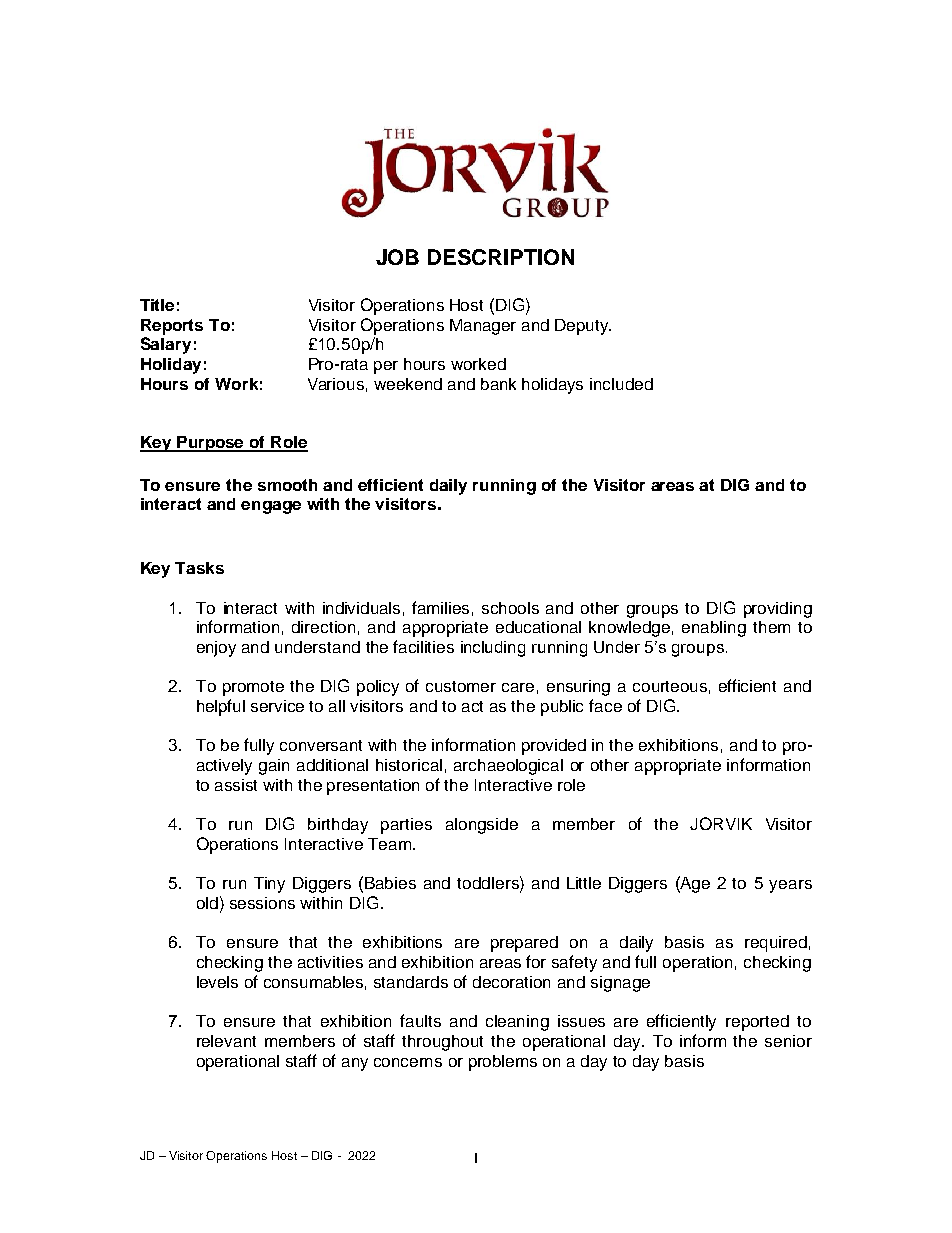 This document has height=1233, width=952. What do you see at coordinates (493, 649) in the document?
I see `including` at bounding box center [493, 649].
